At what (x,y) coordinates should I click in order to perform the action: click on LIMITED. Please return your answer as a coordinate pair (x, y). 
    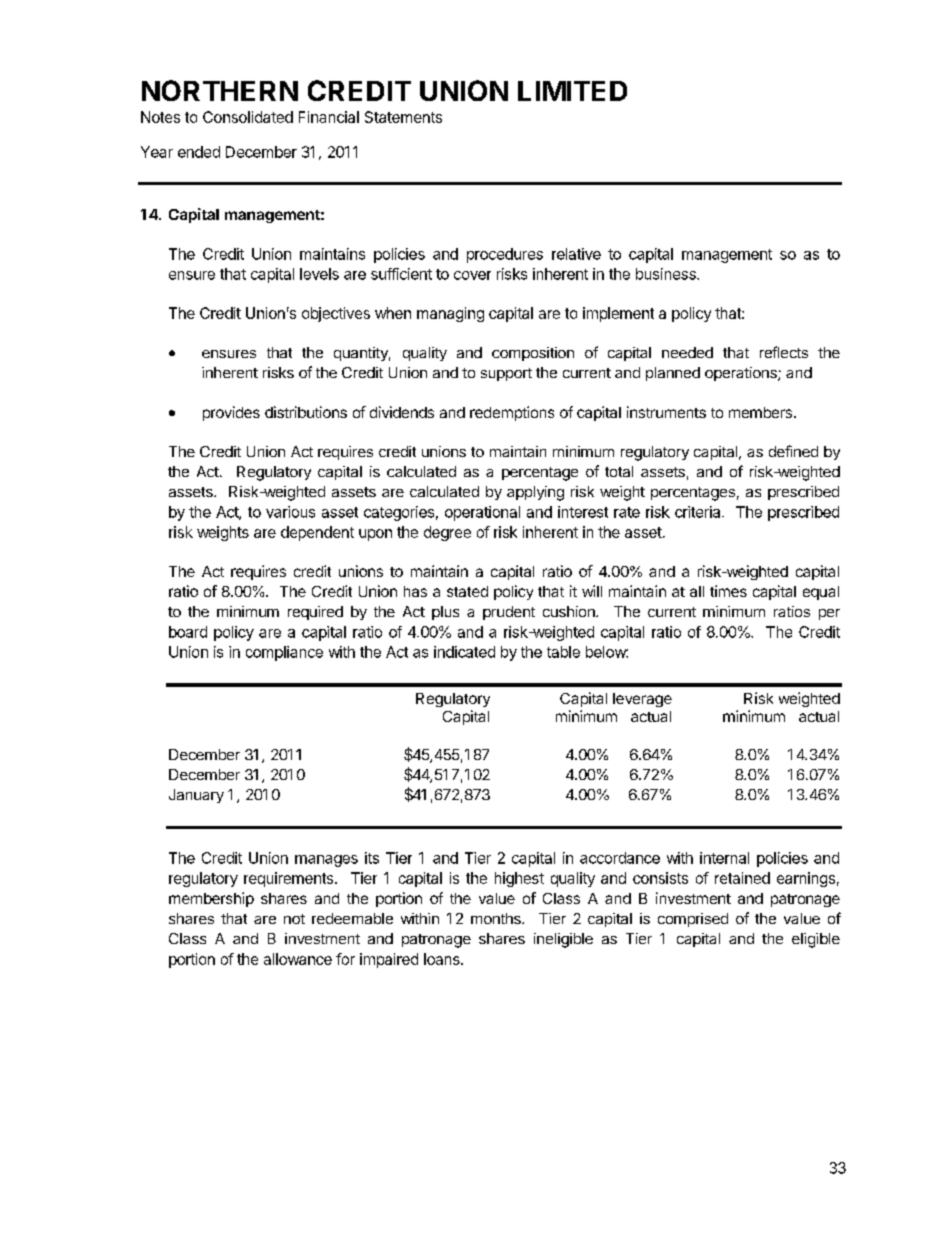
    Looking at the image, I should click on (572, 91).
